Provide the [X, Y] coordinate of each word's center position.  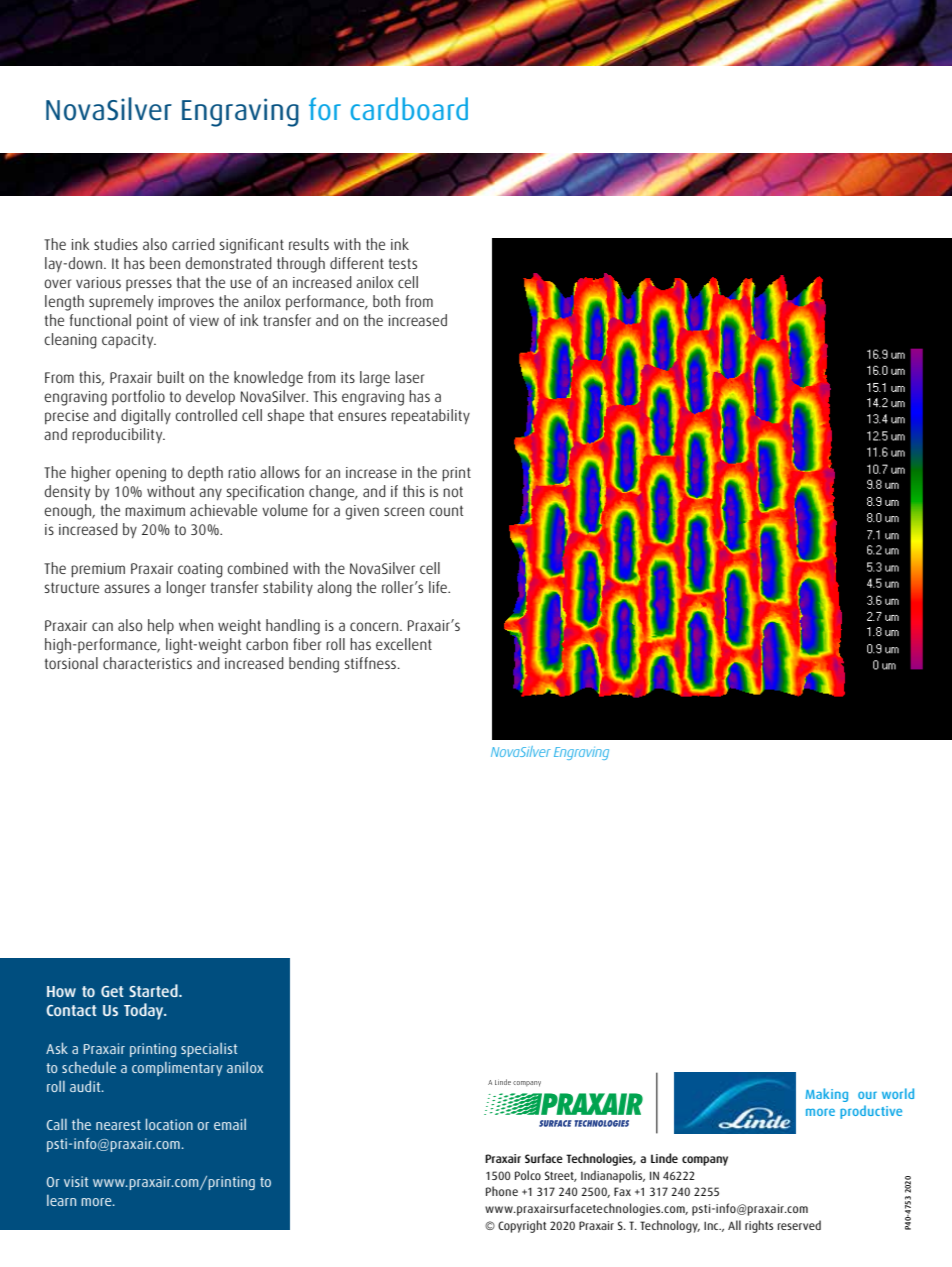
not [453, 492]
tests [403, 263]
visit [76, 1181]
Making [827, 1095]
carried [193, 244]
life [439, 587]
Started [154, 990]
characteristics [147, 663]
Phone [502, 1191]
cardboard [409, 109]
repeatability [430, 417]
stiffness [370, 663]
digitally [146, 417]
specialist [209, 1050]
